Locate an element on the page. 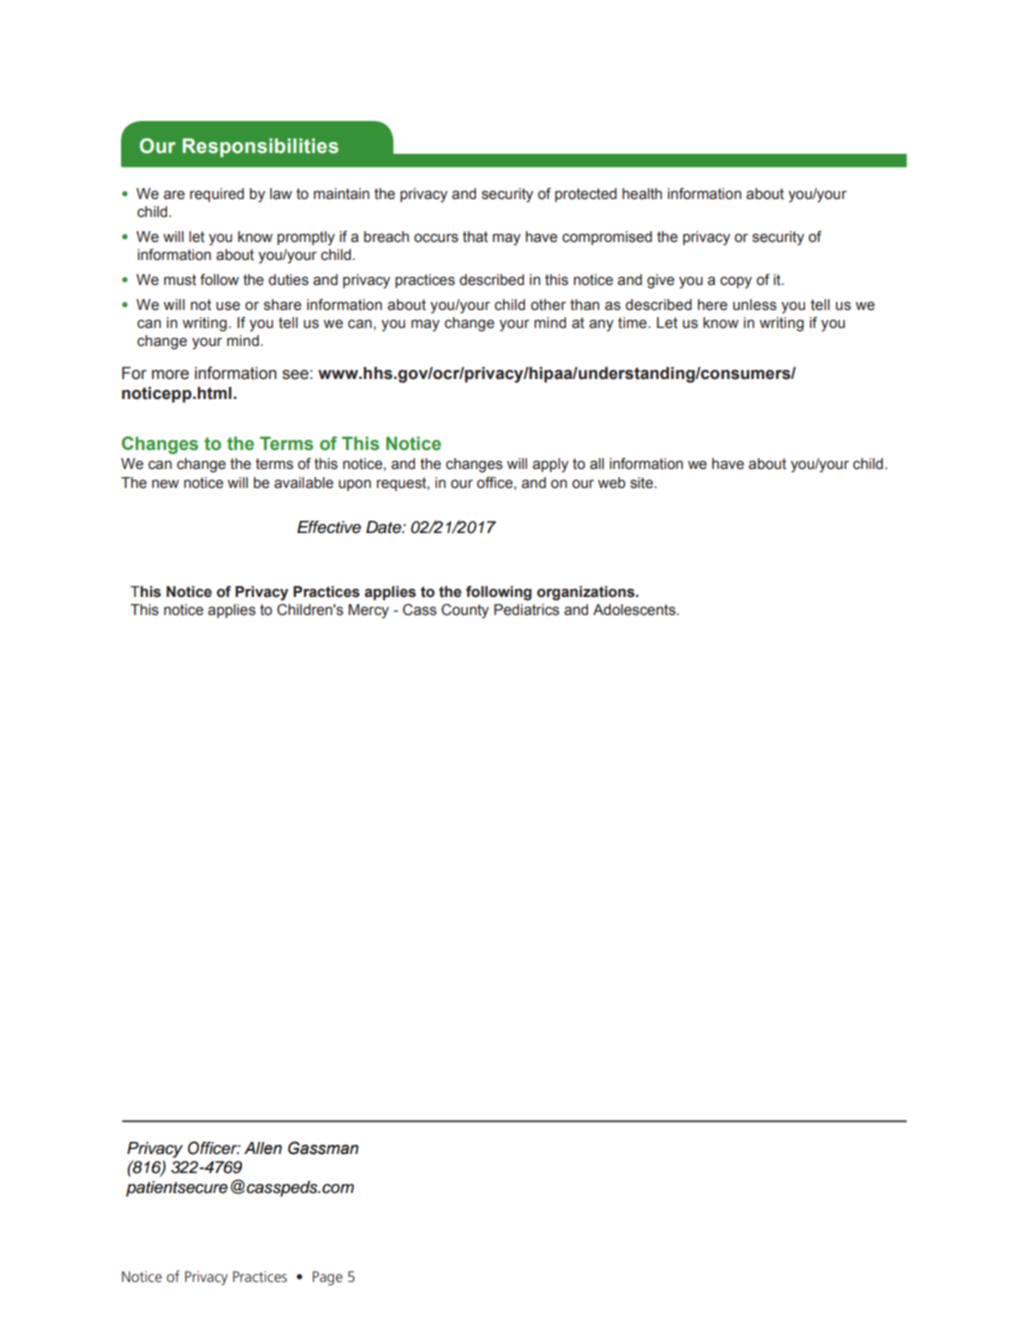 This document has height=1331, width=1029. health is located at coordinates (642, 194).
